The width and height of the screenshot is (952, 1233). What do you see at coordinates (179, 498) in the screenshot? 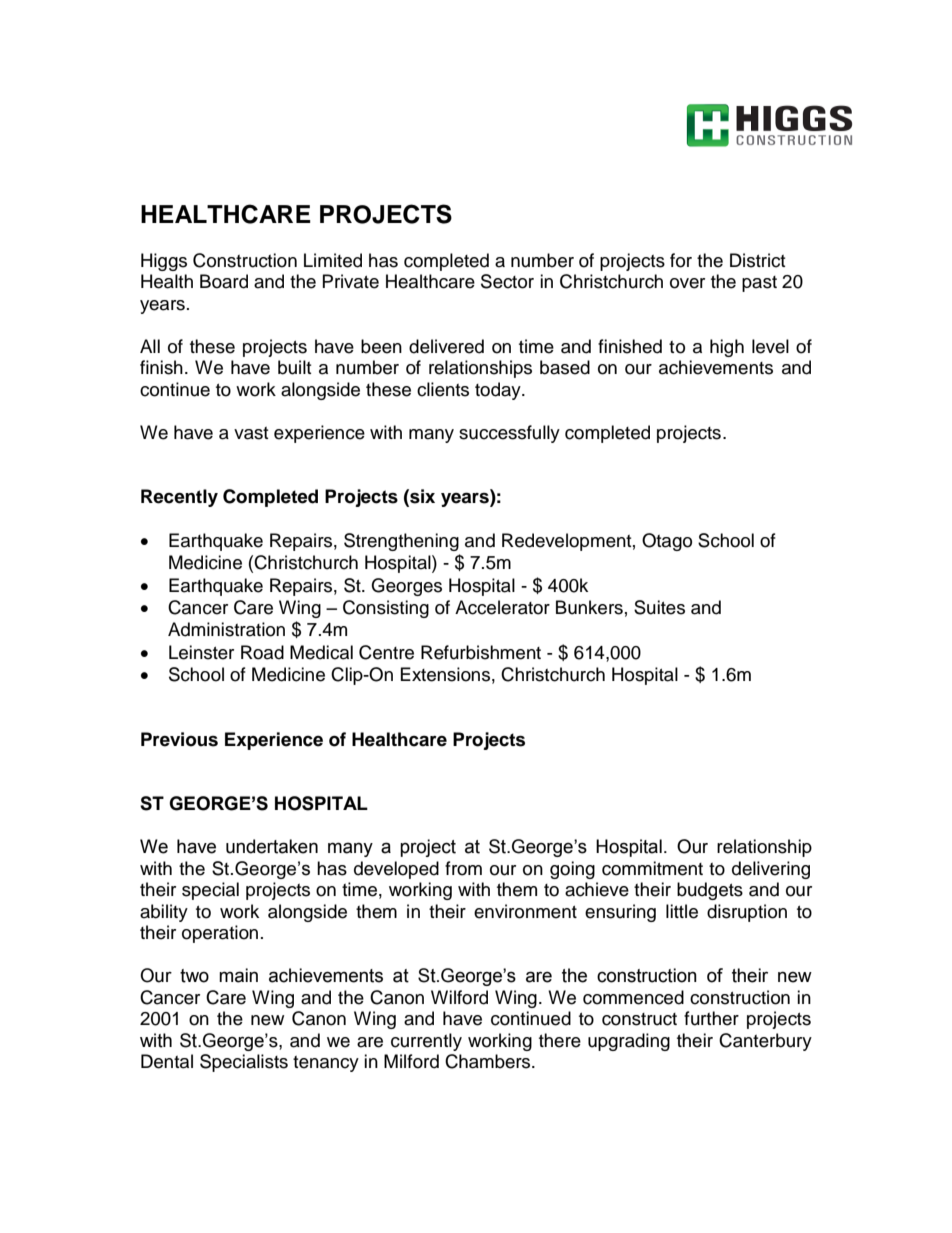
I see `Recently` at bounding box center [179, 498].
